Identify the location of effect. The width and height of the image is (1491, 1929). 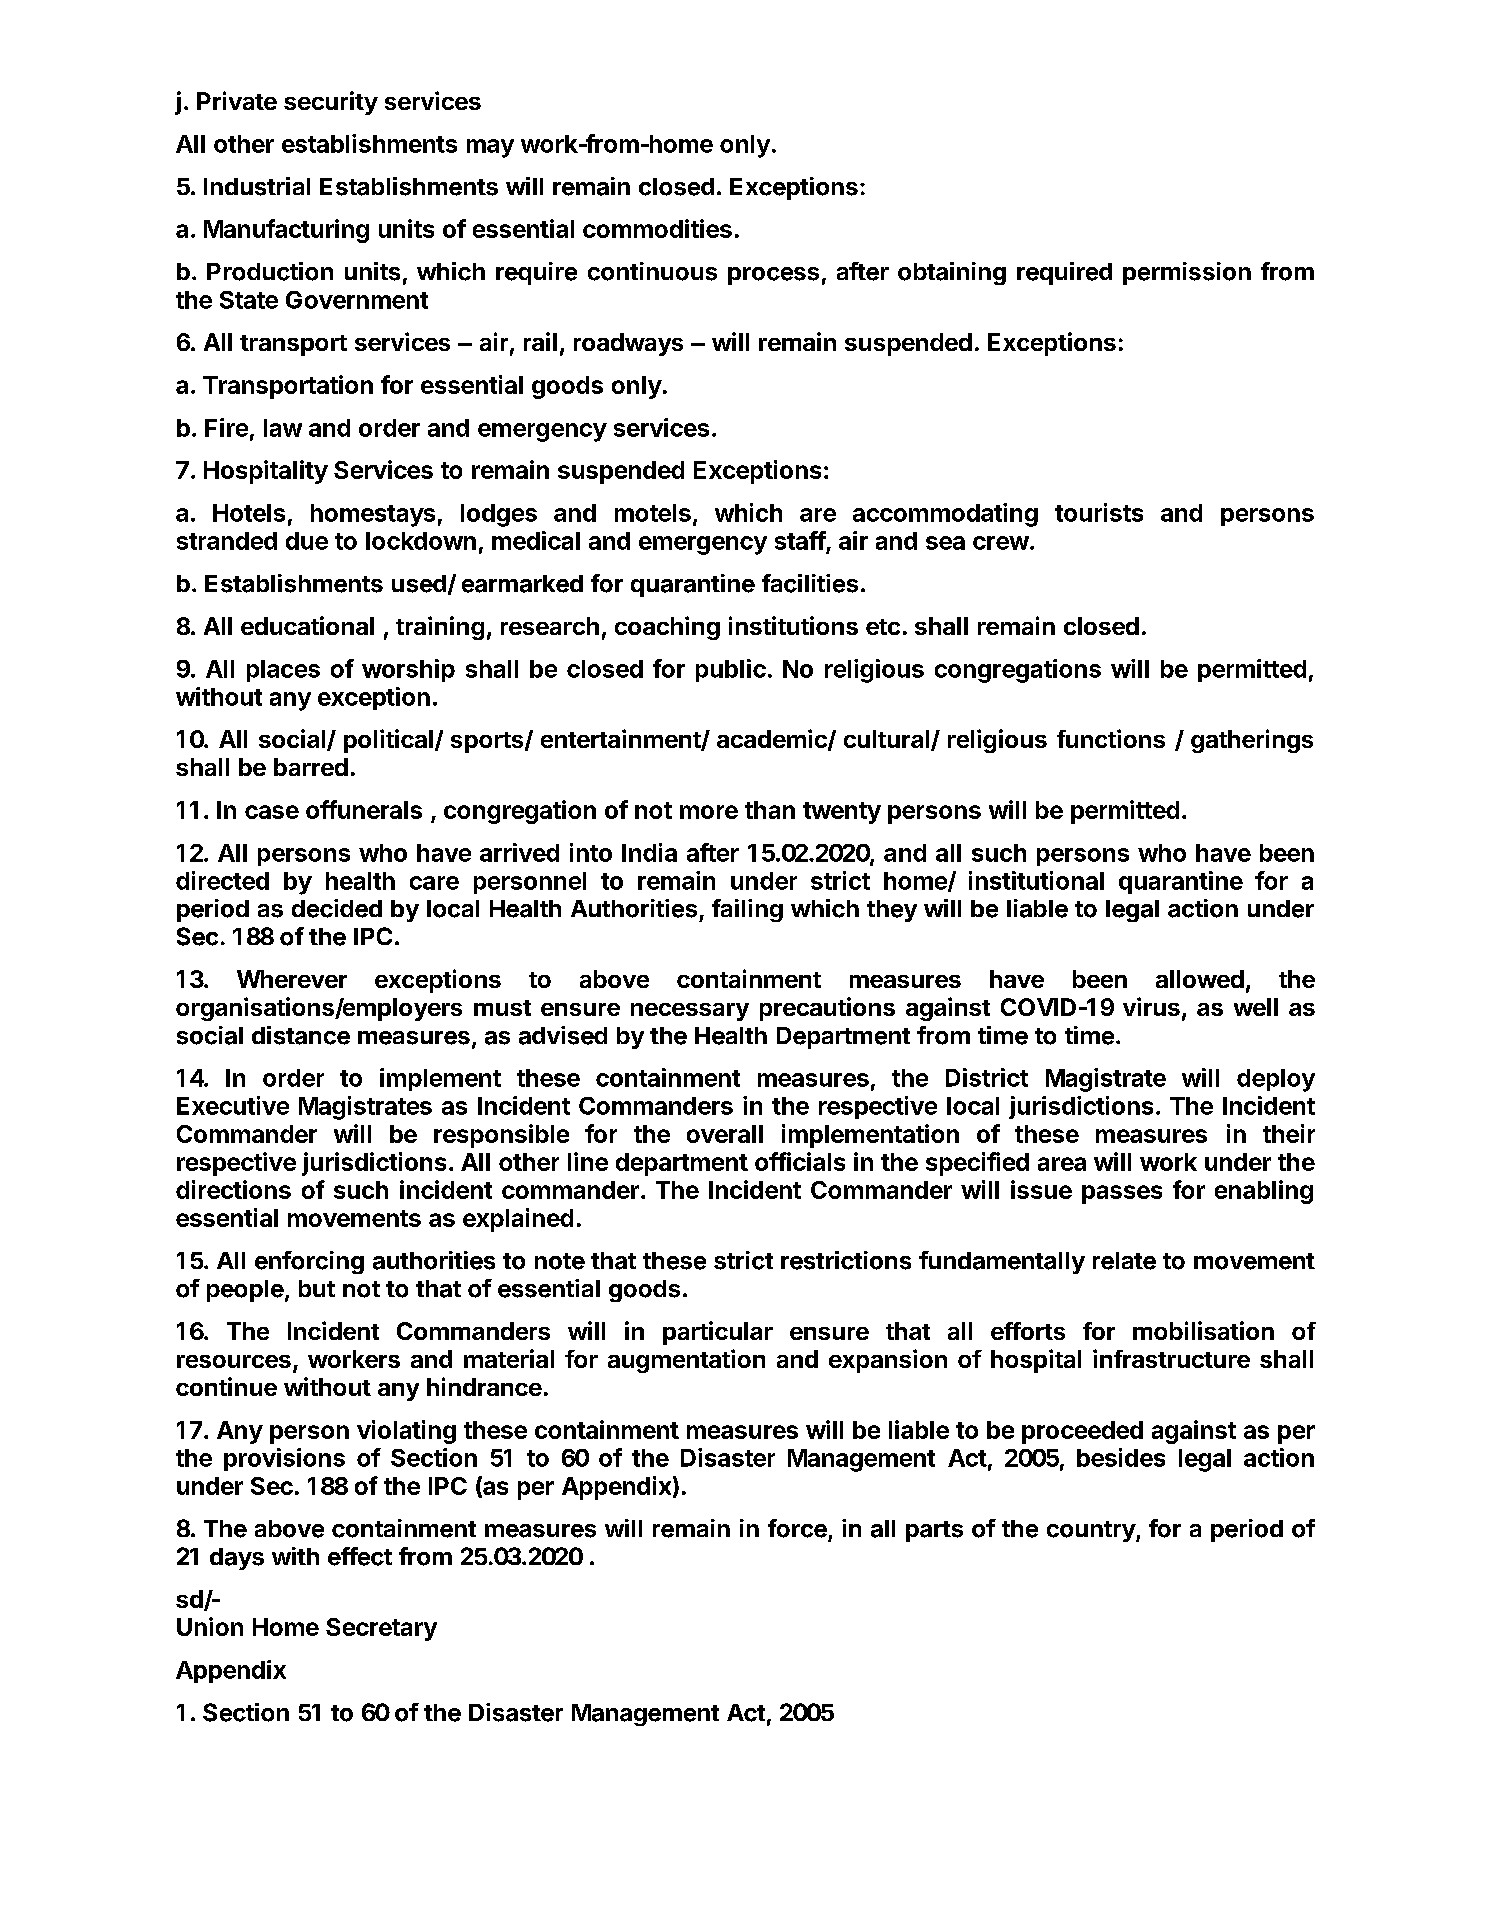
(360, 1556).
